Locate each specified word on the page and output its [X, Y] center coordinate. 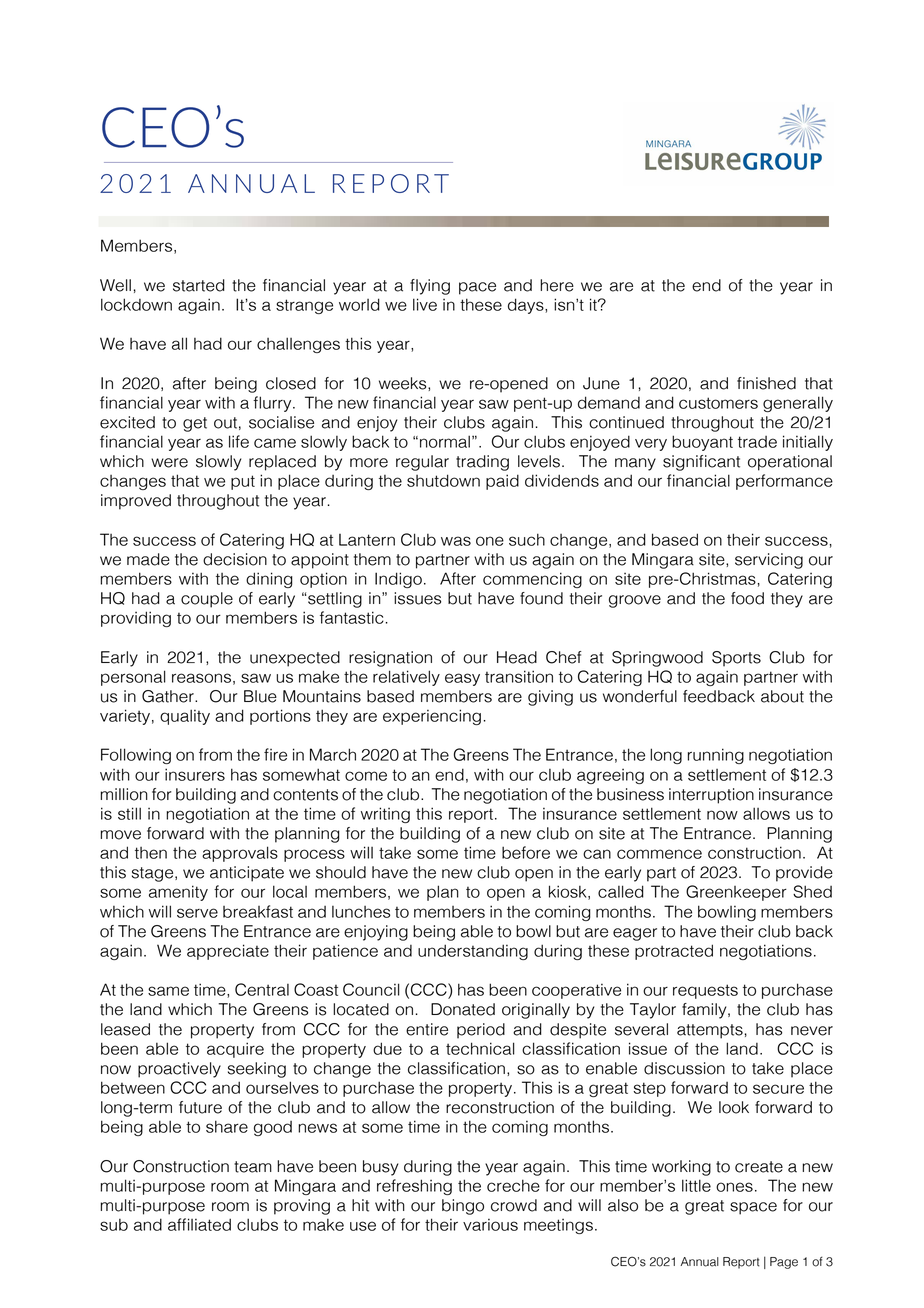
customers [718, 403]
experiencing [432, 717]
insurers [195, 774]
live [425, 304]
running [716, 756]
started [199, 285]
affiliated [199, 1224]
